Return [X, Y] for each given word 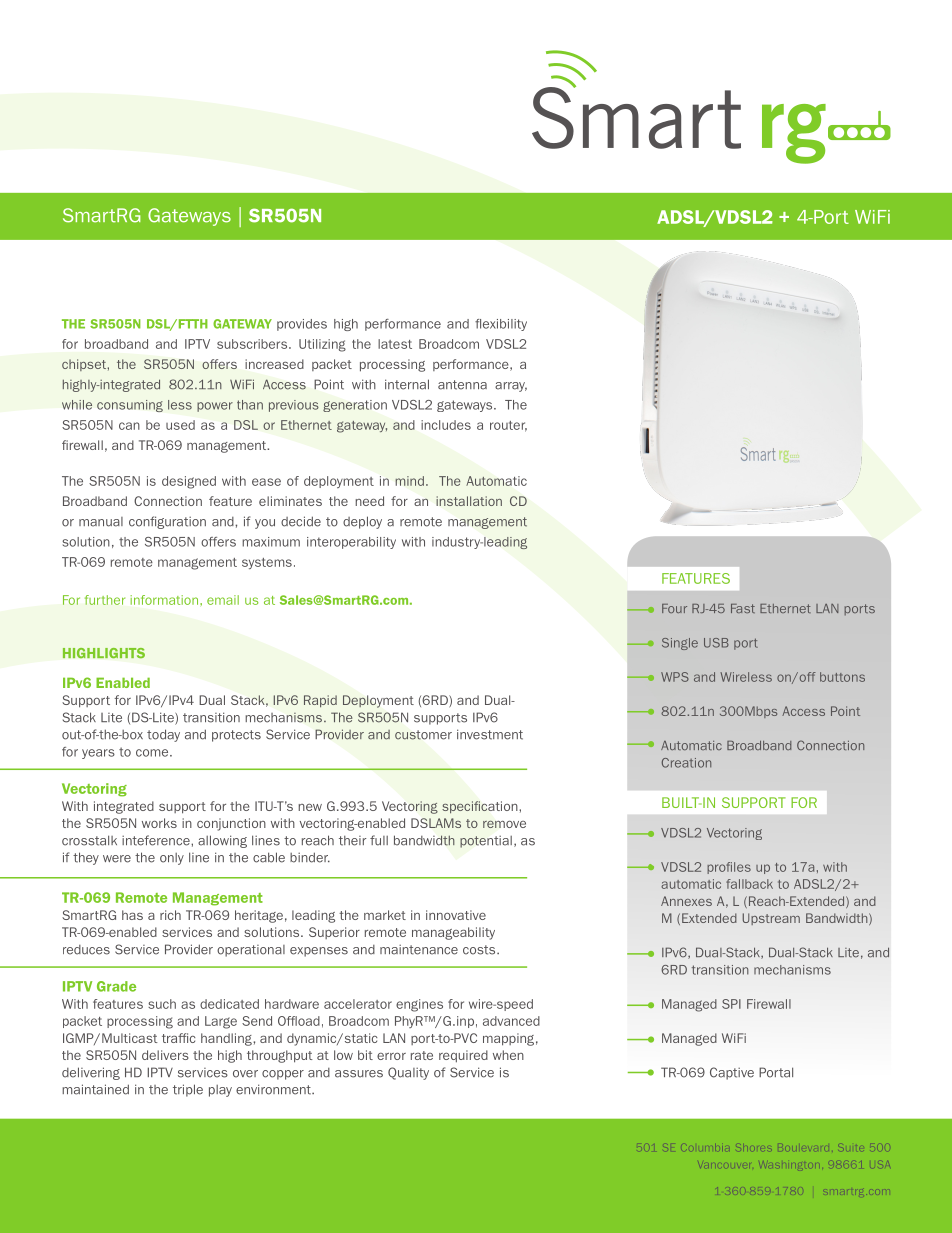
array [511, 387]
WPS [675, 677]
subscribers [253, 344]
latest [395, 344]
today [163, 735]
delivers [165, 1055]
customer [423, 735]
